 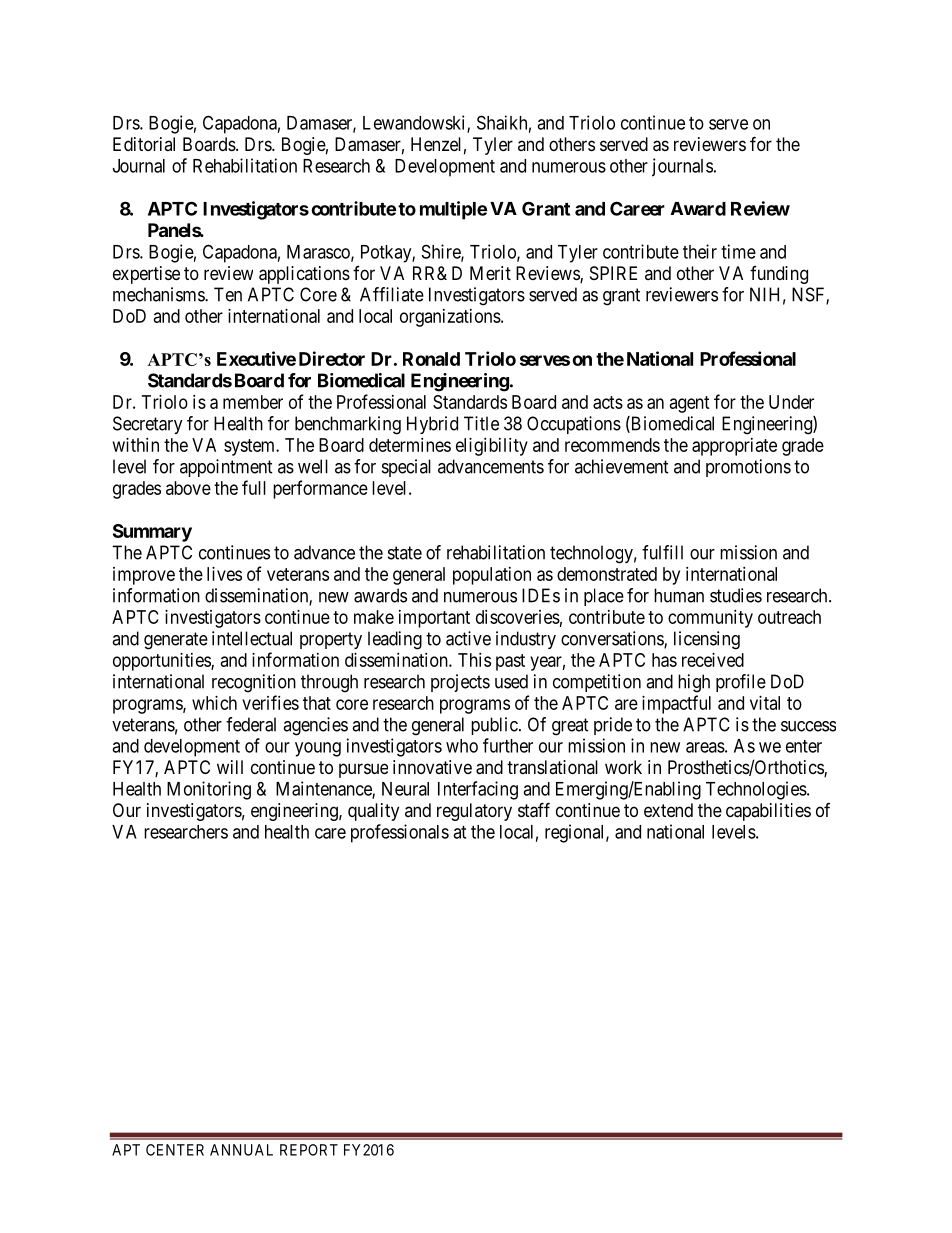 What do you see at coordinates (478, 790) in the screenshot?
I see `Interfacing` at bounding box center [478, 790].
